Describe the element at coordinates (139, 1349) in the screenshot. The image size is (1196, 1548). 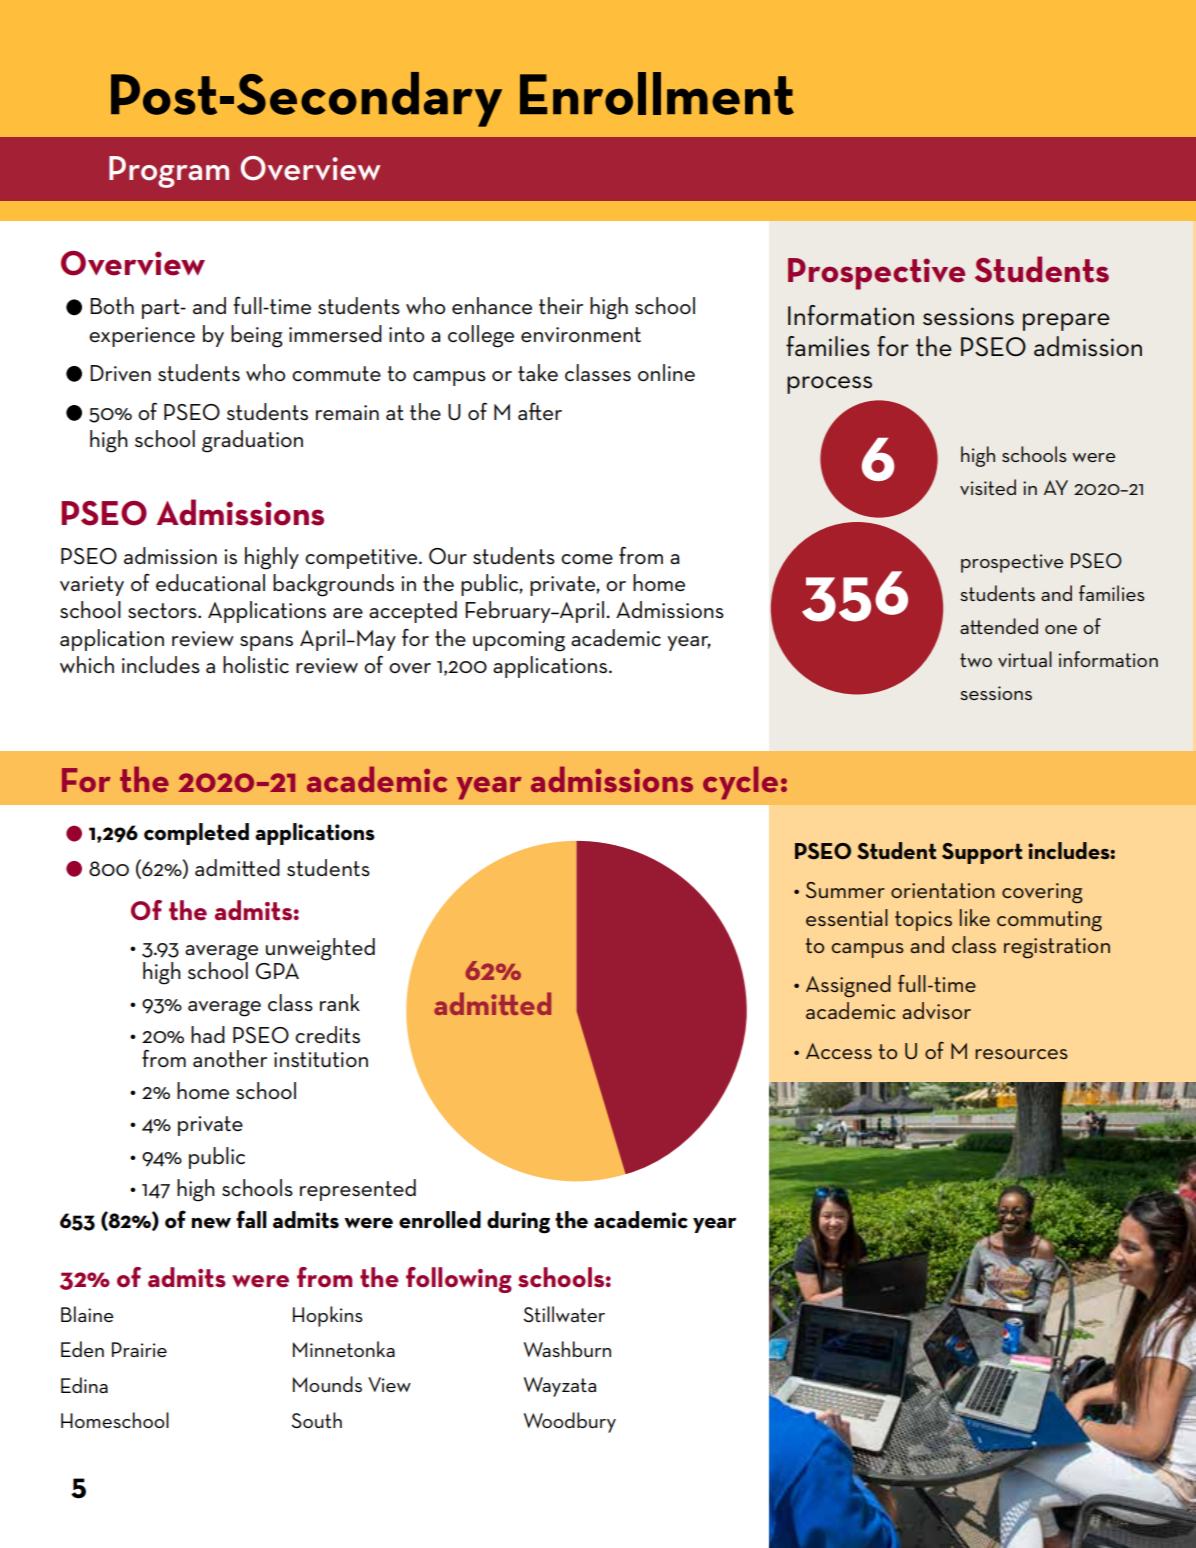
I see `Prairie` at that location.
